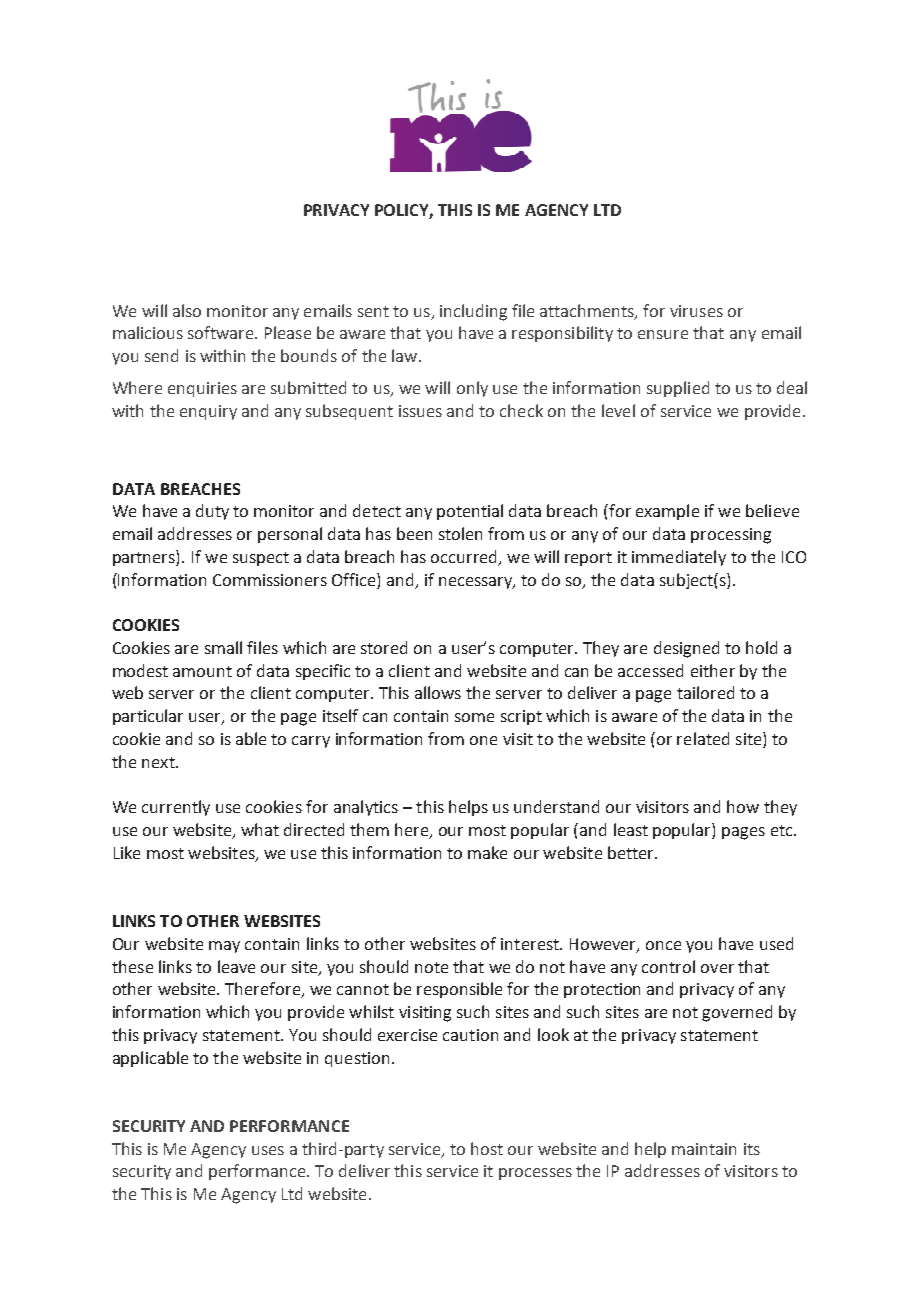  What do you see at coordinates (703, 738) in the screenshot?
I see `related` at bounding box center [703, 738].
